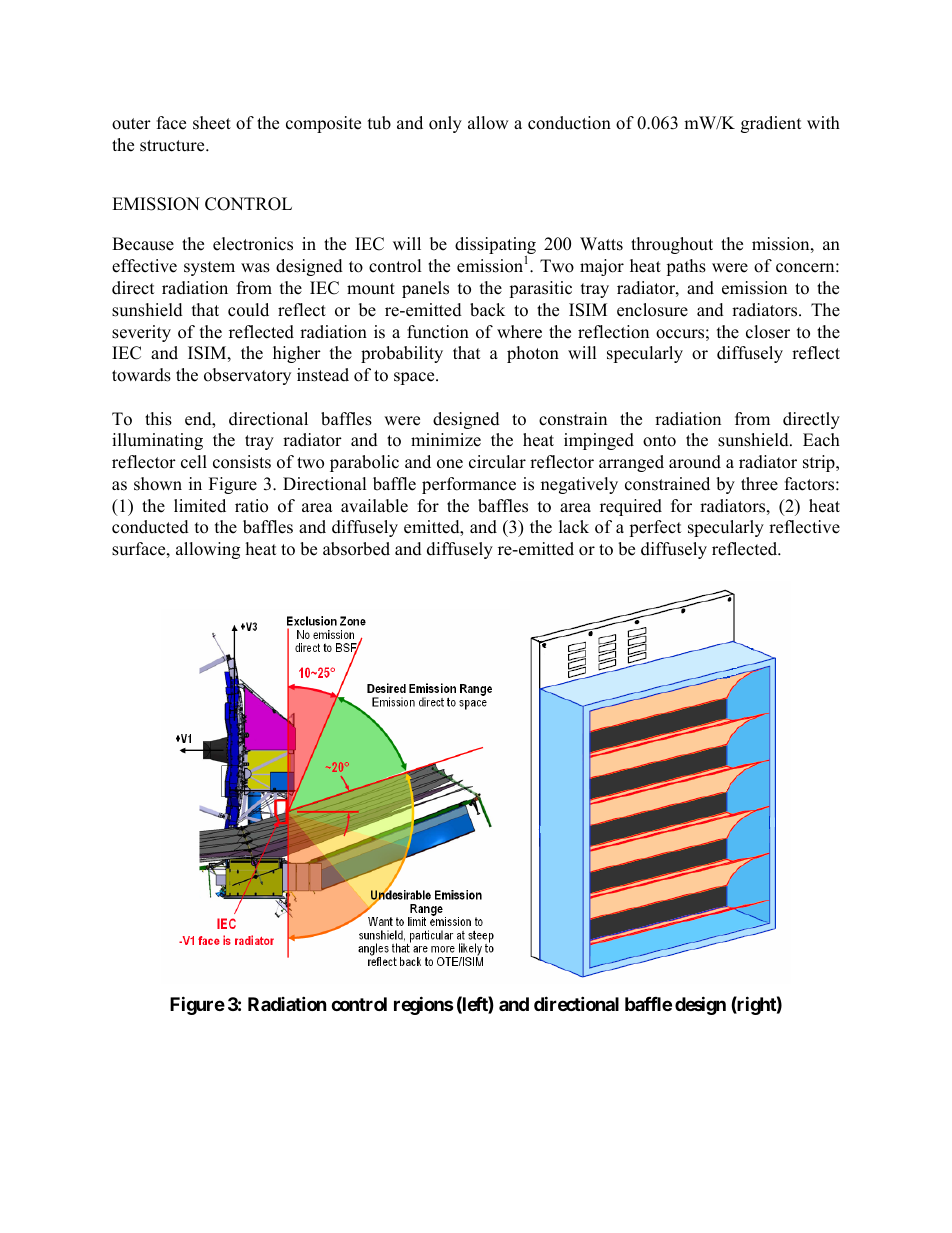 Image resolution: width=952 pixels, height=1233 pixels. I want to click on dissipating, so click(495, 247).
